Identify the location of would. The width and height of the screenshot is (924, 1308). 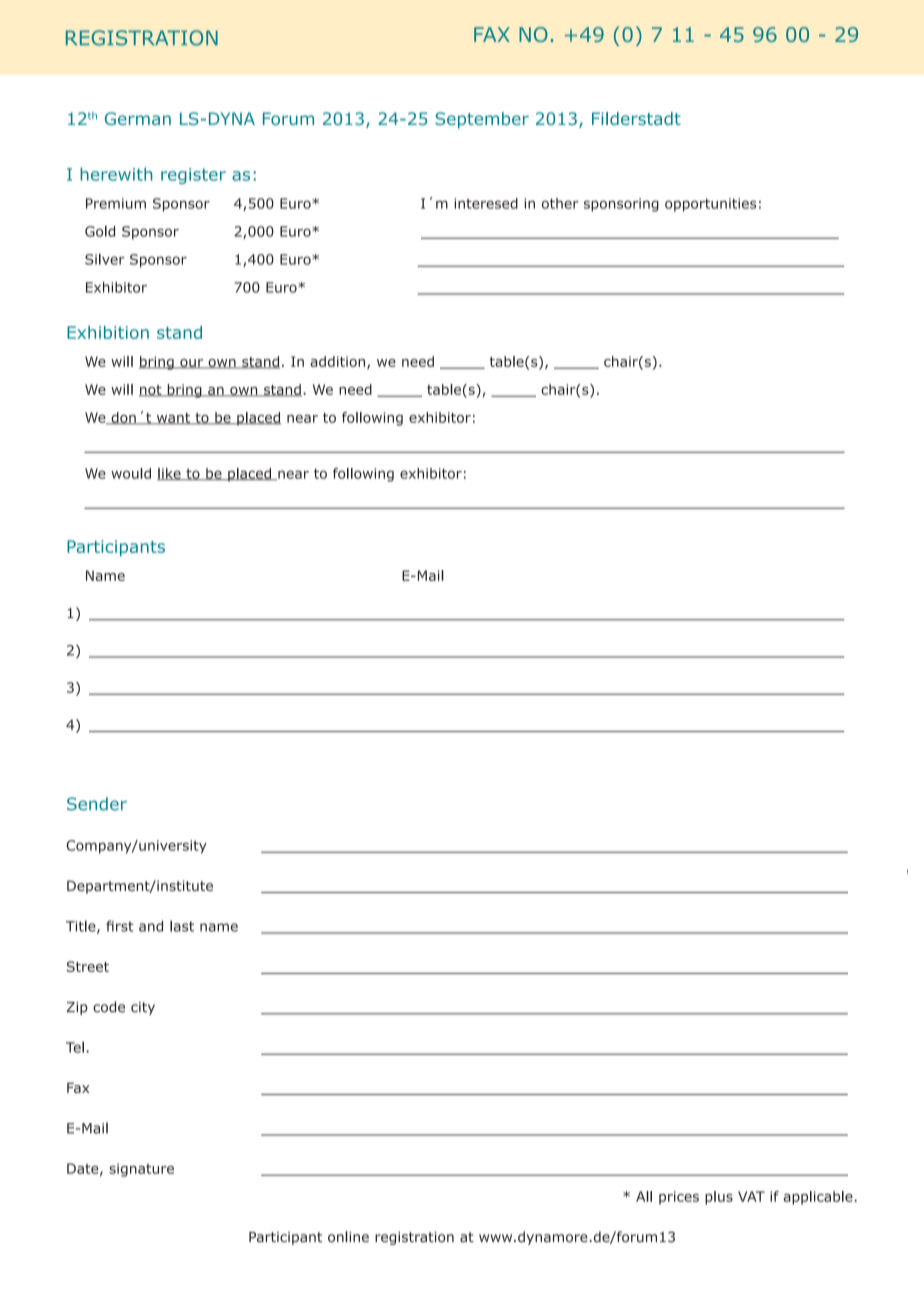
(131, 473).
